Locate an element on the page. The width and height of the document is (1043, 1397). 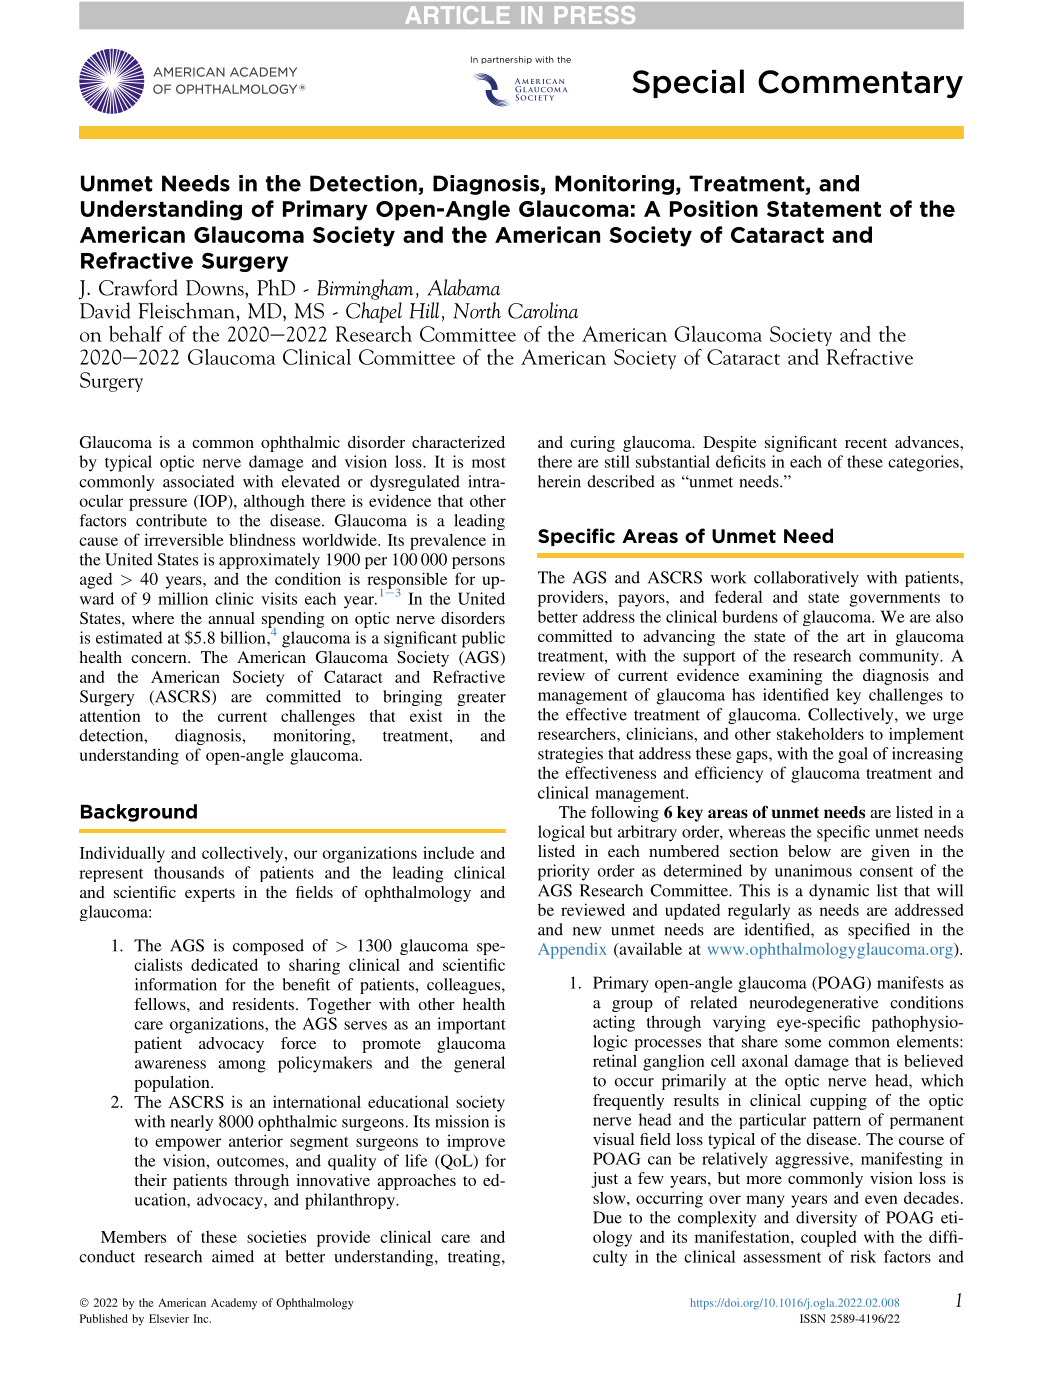
Academy is located at coordinates (234, 1304).
